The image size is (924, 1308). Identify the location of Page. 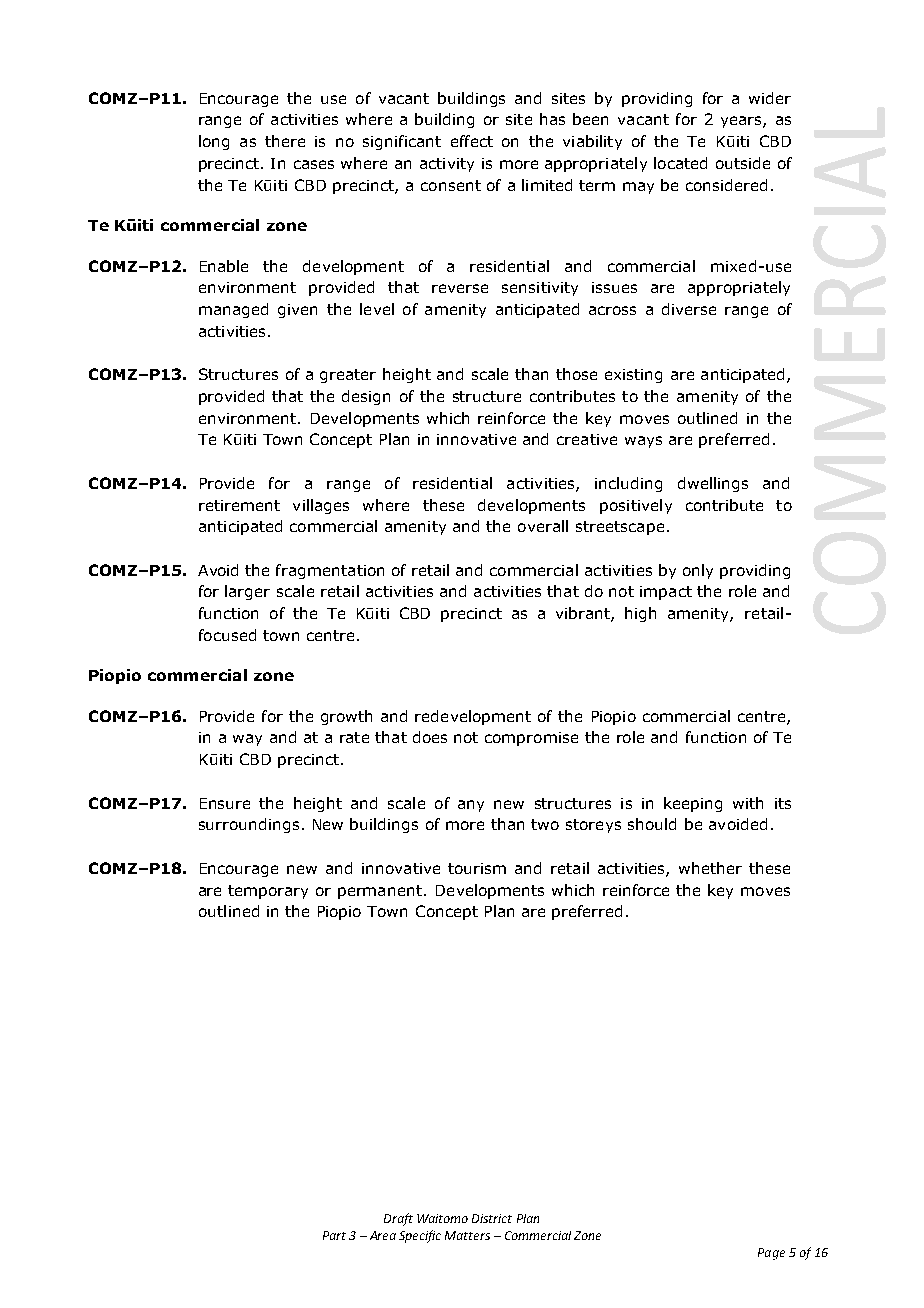
(771, 1254).
